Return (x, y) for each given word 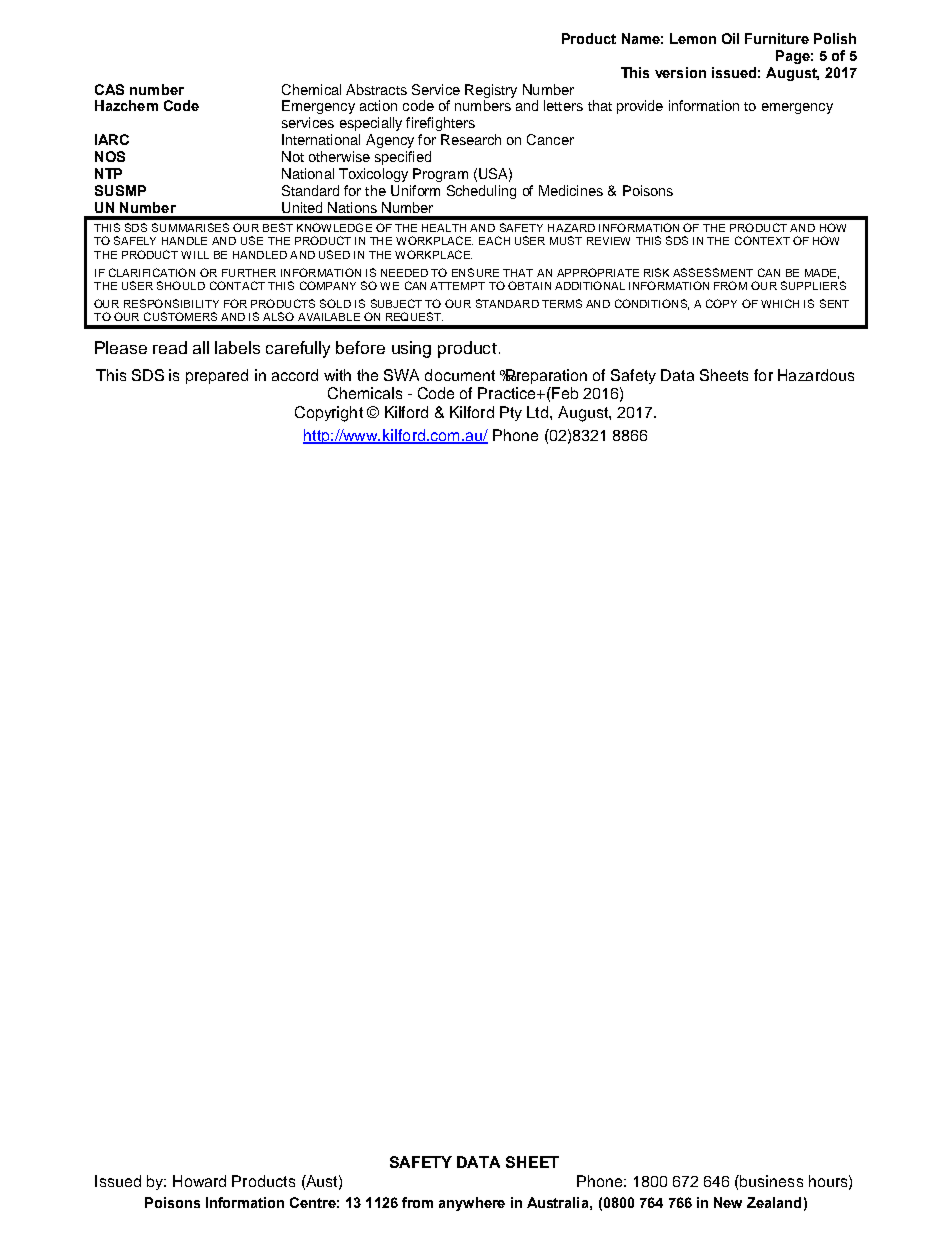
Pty (511, 413)
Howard (199, 1181)
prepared (217, 376)
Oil (730, 38)
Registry (491, 91)
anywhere (472, 1204)
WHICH (780, 303)
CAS (109, 89)
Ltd (539, 412)
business (770, 1181)
